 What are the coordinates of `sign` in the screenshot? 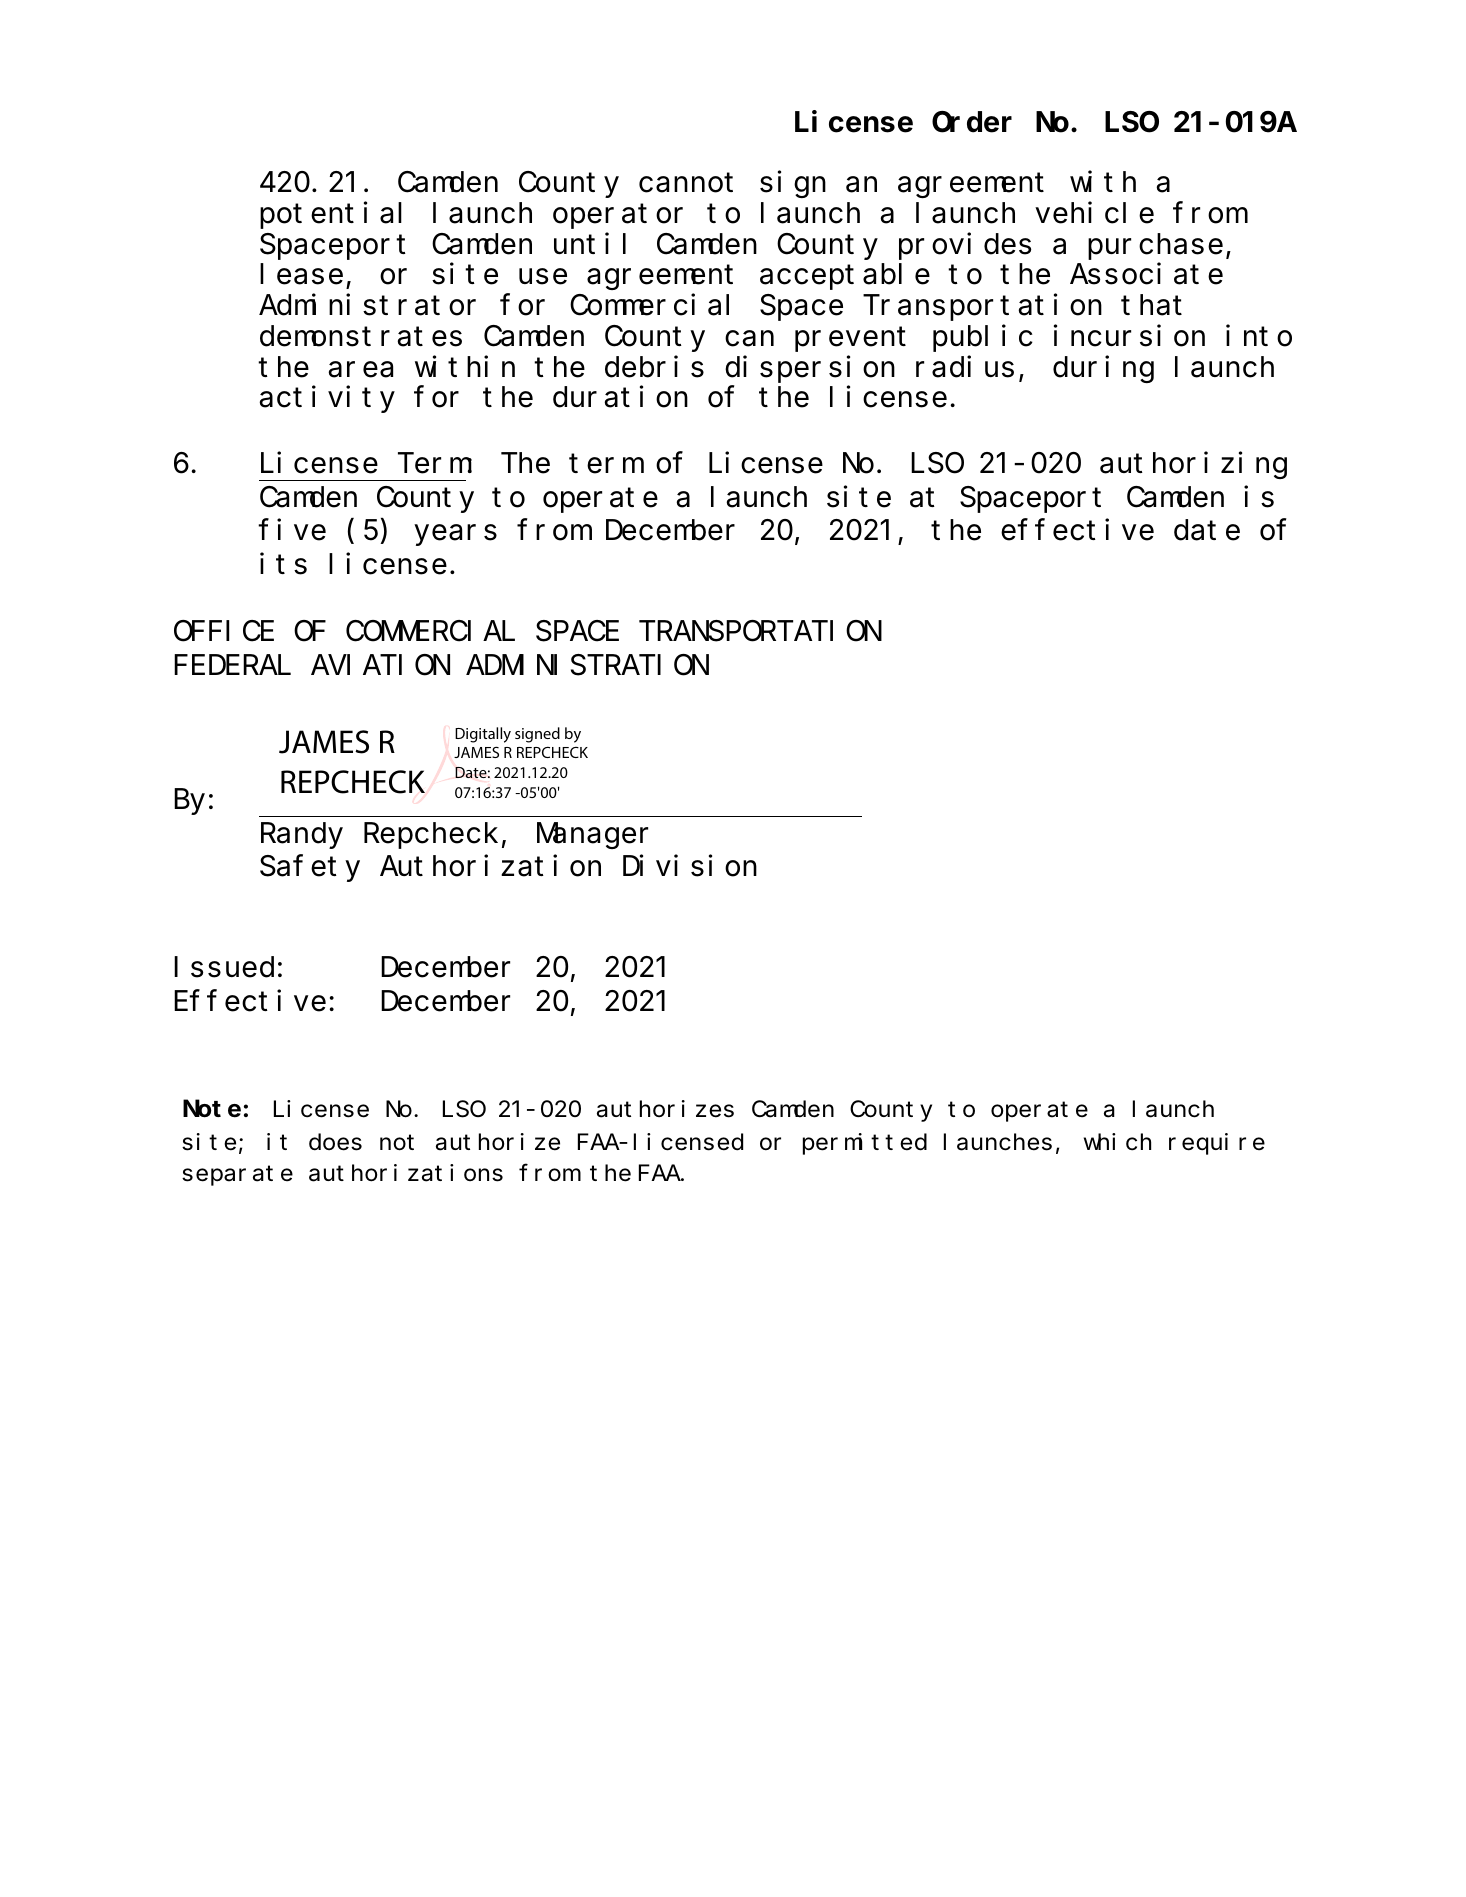 It's located at (793, 184).
